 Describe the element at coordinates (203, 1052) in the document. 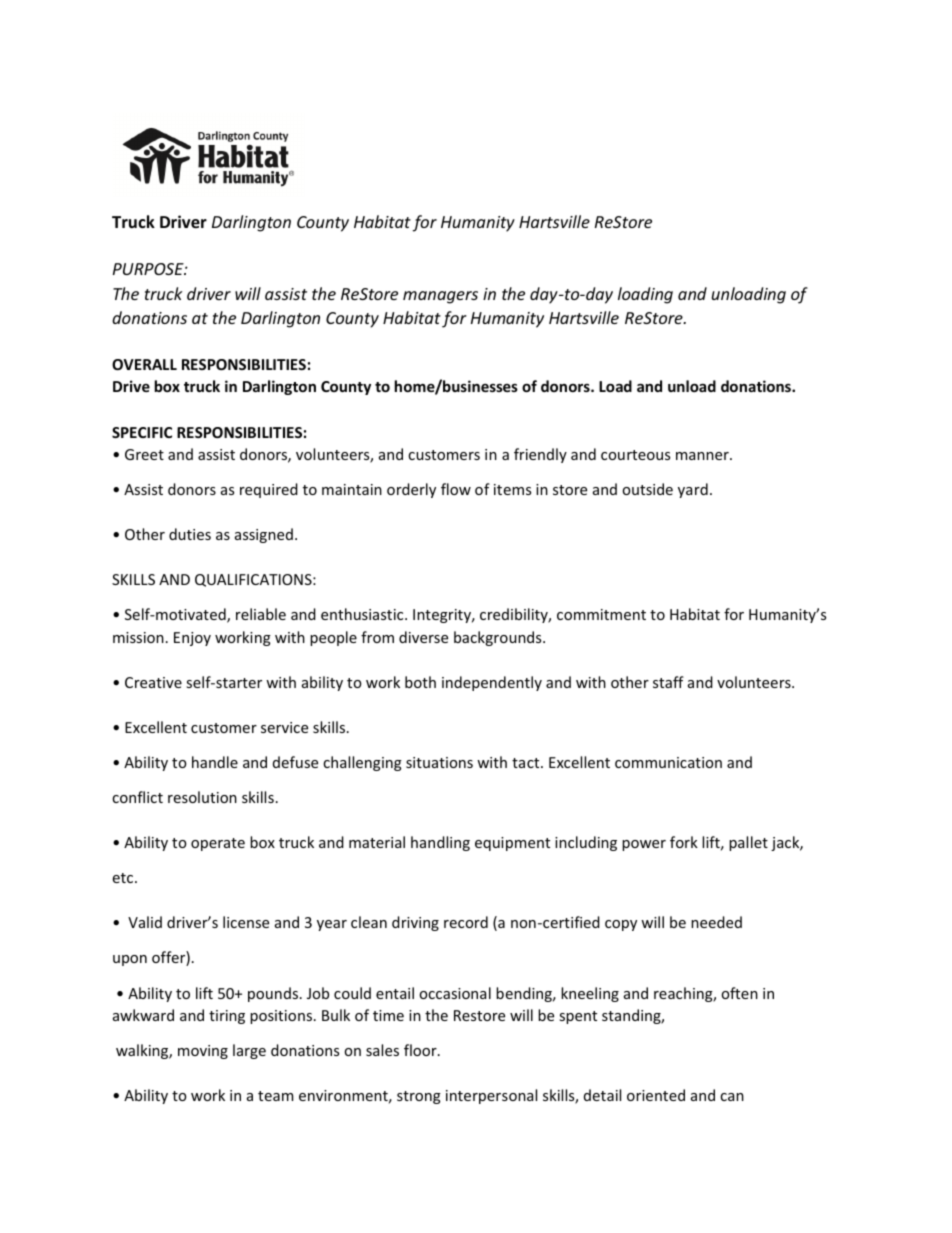

I see `moving` at that location.
